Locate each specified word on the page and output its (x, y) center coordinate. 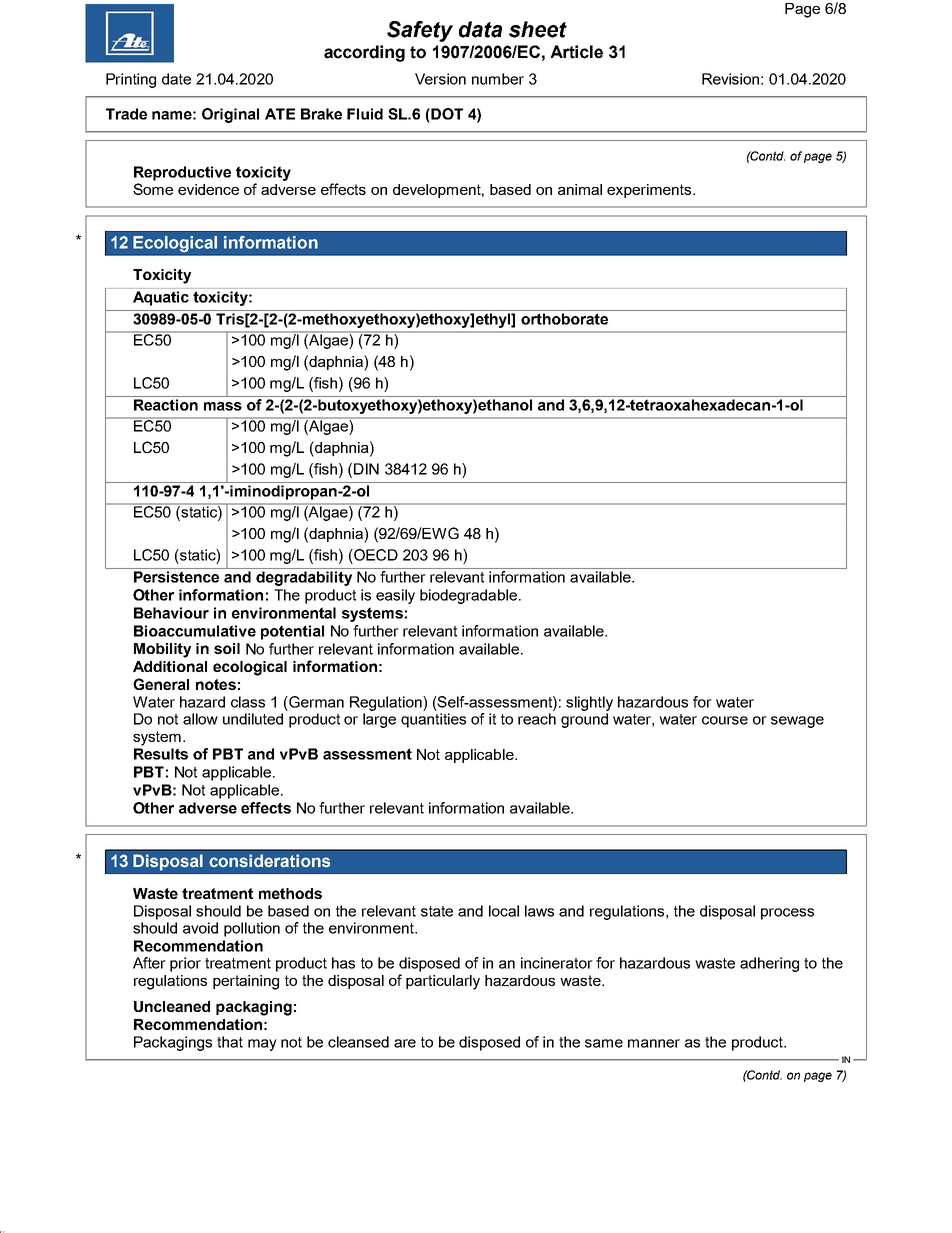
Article (576, 52)
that (230, 1042)
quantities (433, 720)
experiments (650, 191)
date (176, 79)
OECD (375, 555)
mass (223, 406)
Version (440, 79)
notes (216, 684)
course (725, 720)
